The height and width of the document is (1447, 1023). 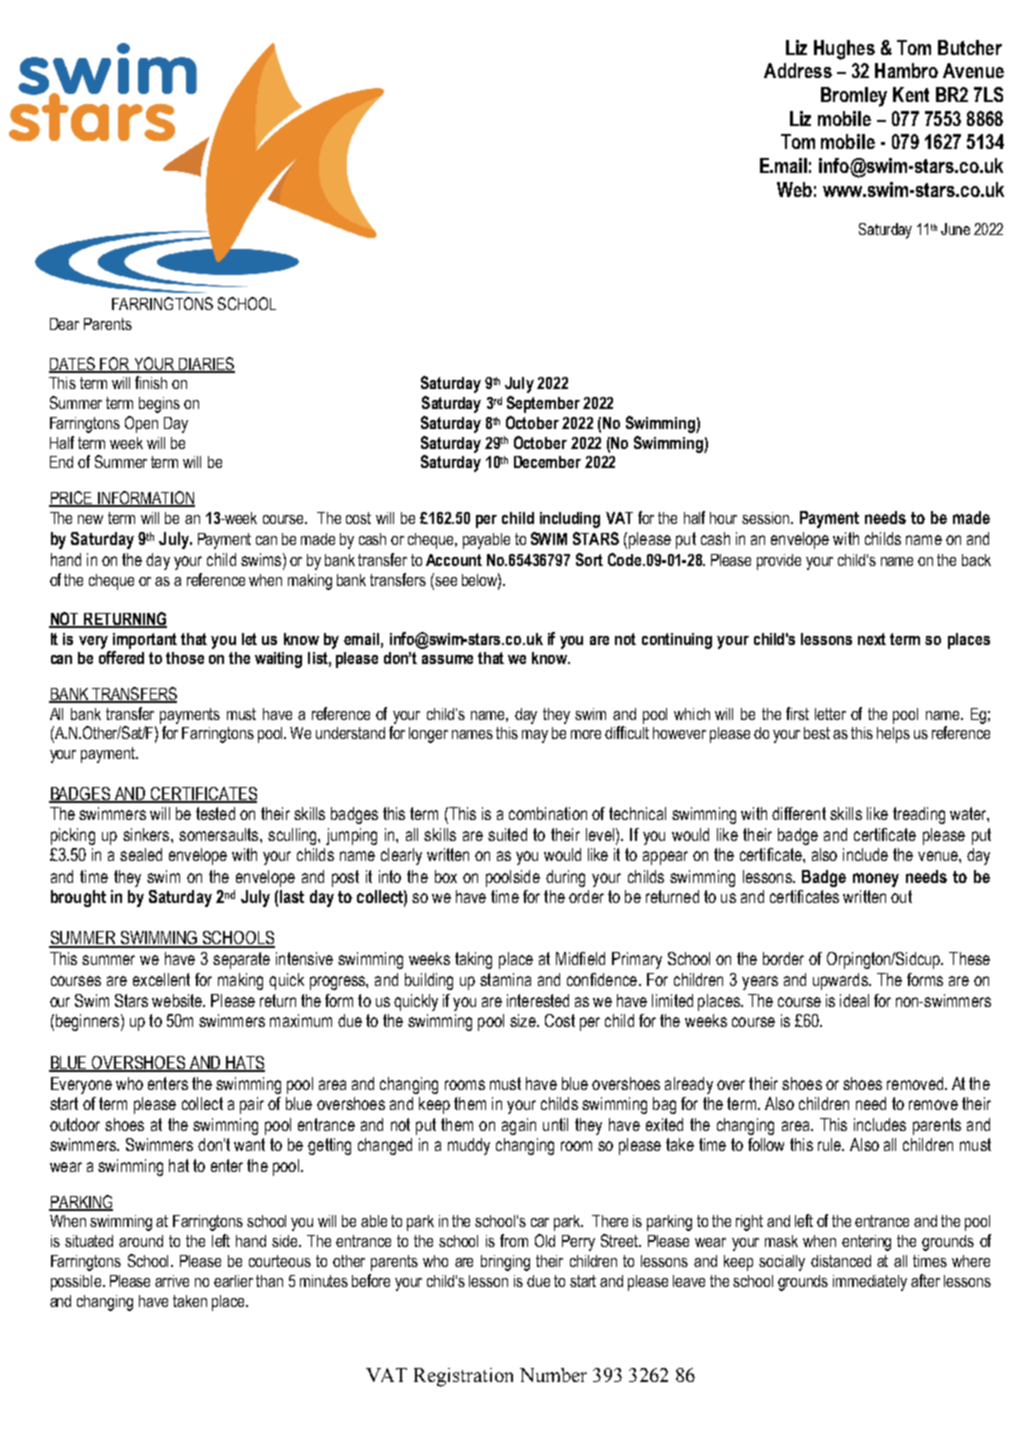 I want to click on Bromley, so click(x=854, y=97).
